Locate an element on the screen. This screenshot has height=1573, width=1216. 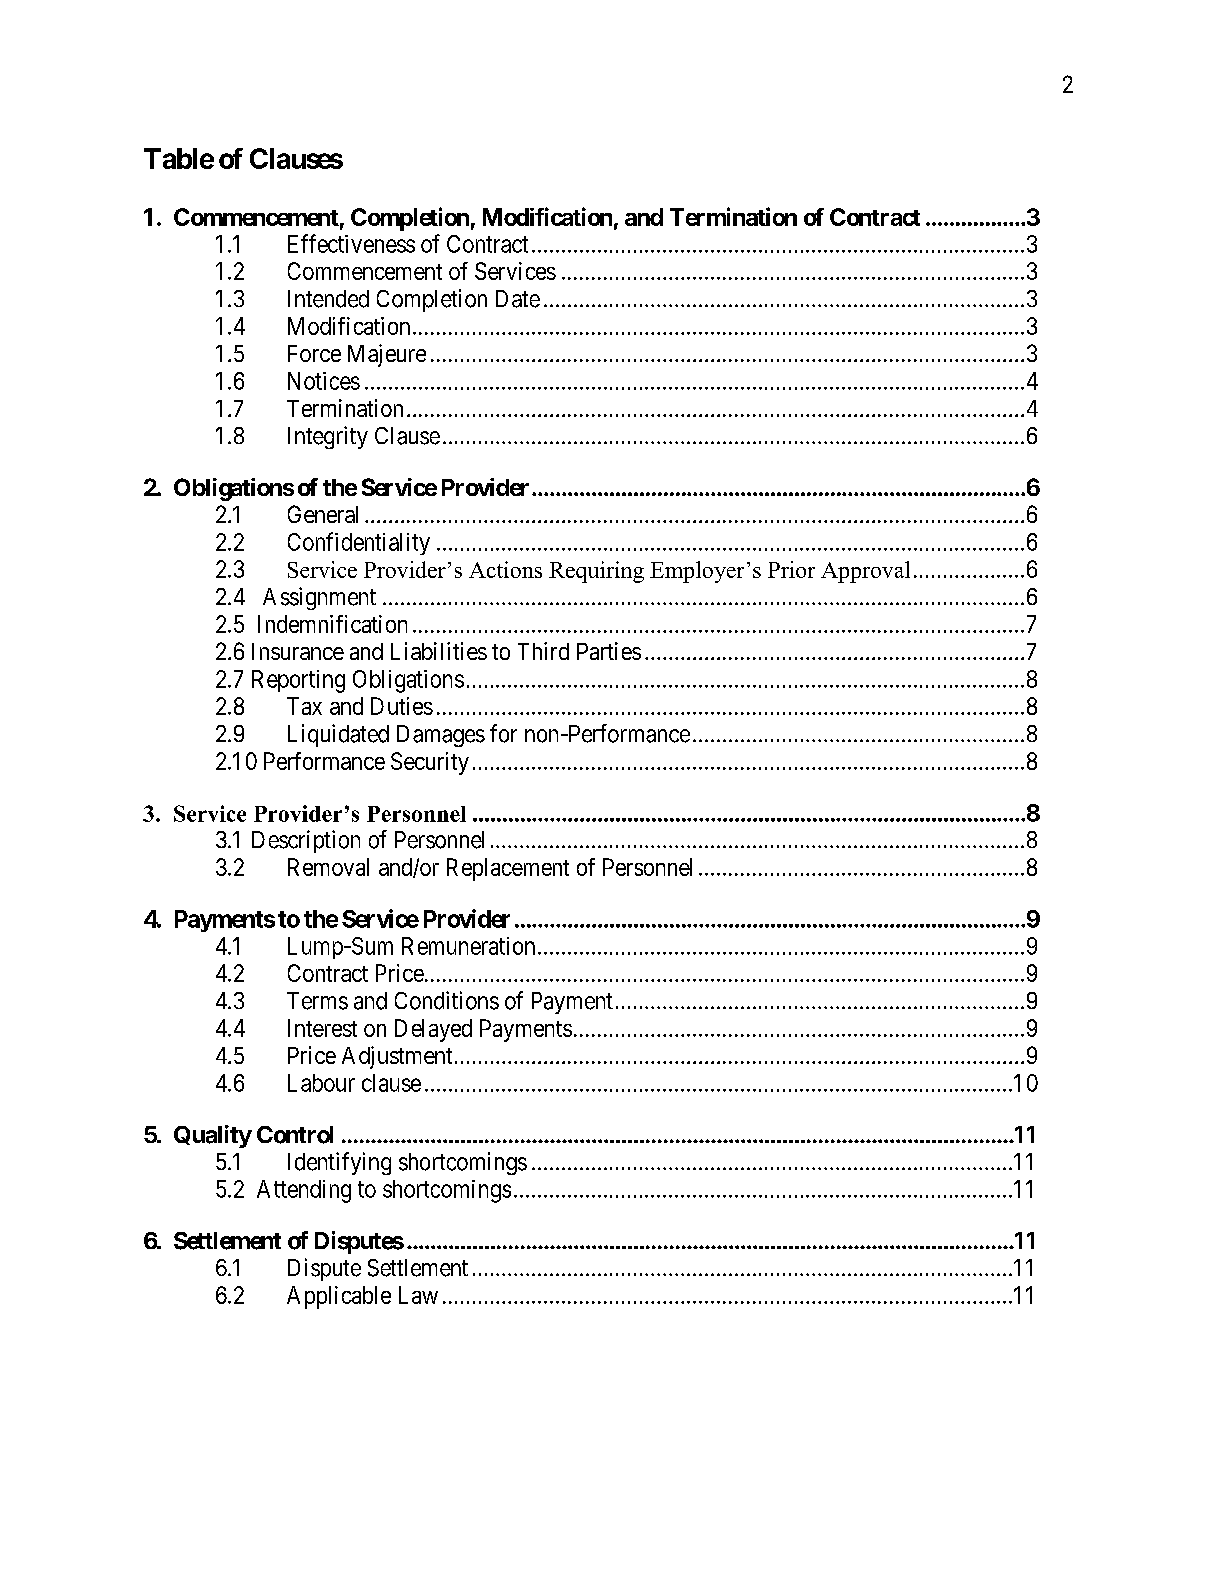
Tax is located at coordinates (304, 706).
